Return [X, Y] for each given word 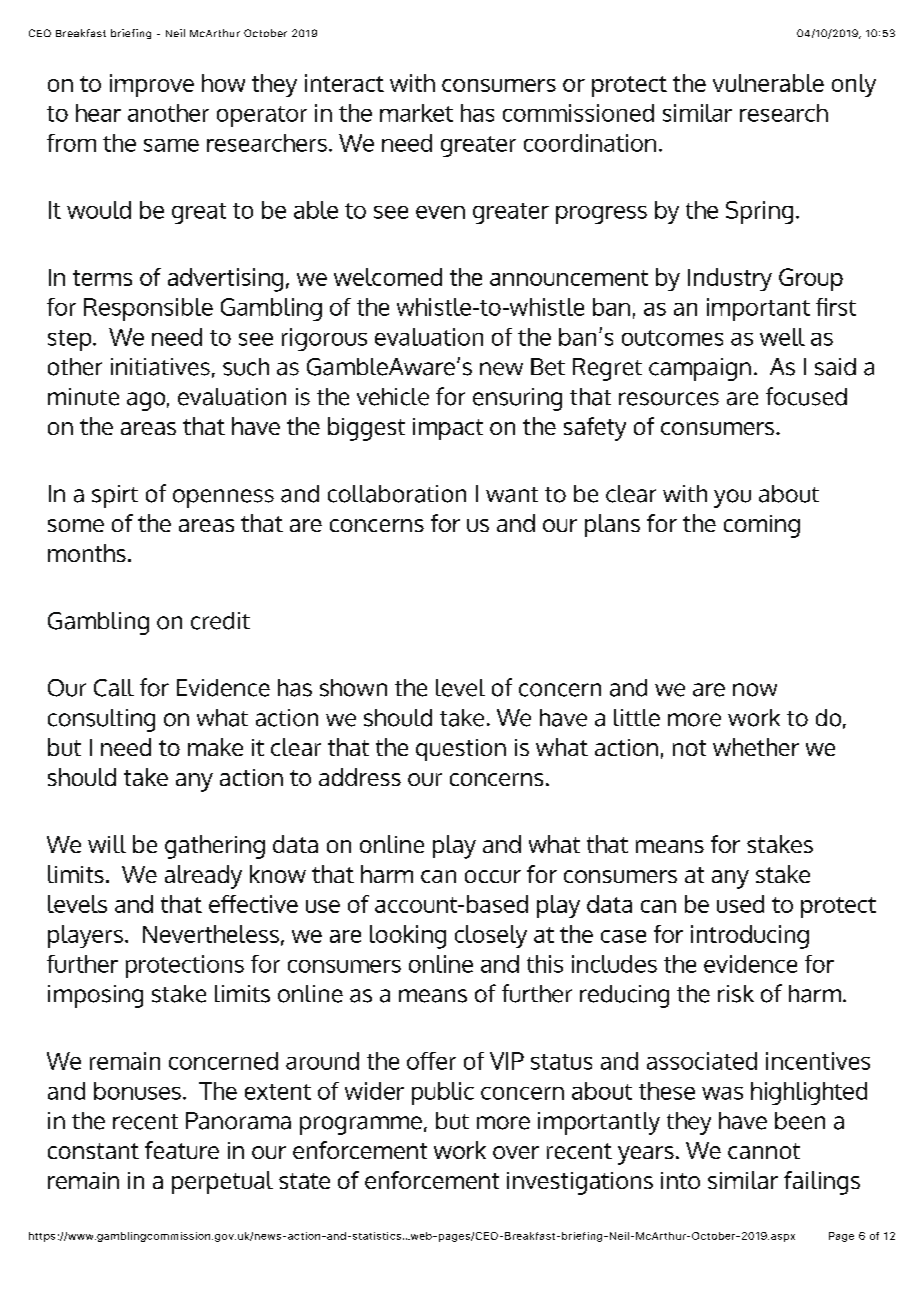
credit [220, 621]
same [171, 145]
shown [353, 688]
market [416, 113]
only [854, 85]
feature [182, 1150]
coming [762, 526]
